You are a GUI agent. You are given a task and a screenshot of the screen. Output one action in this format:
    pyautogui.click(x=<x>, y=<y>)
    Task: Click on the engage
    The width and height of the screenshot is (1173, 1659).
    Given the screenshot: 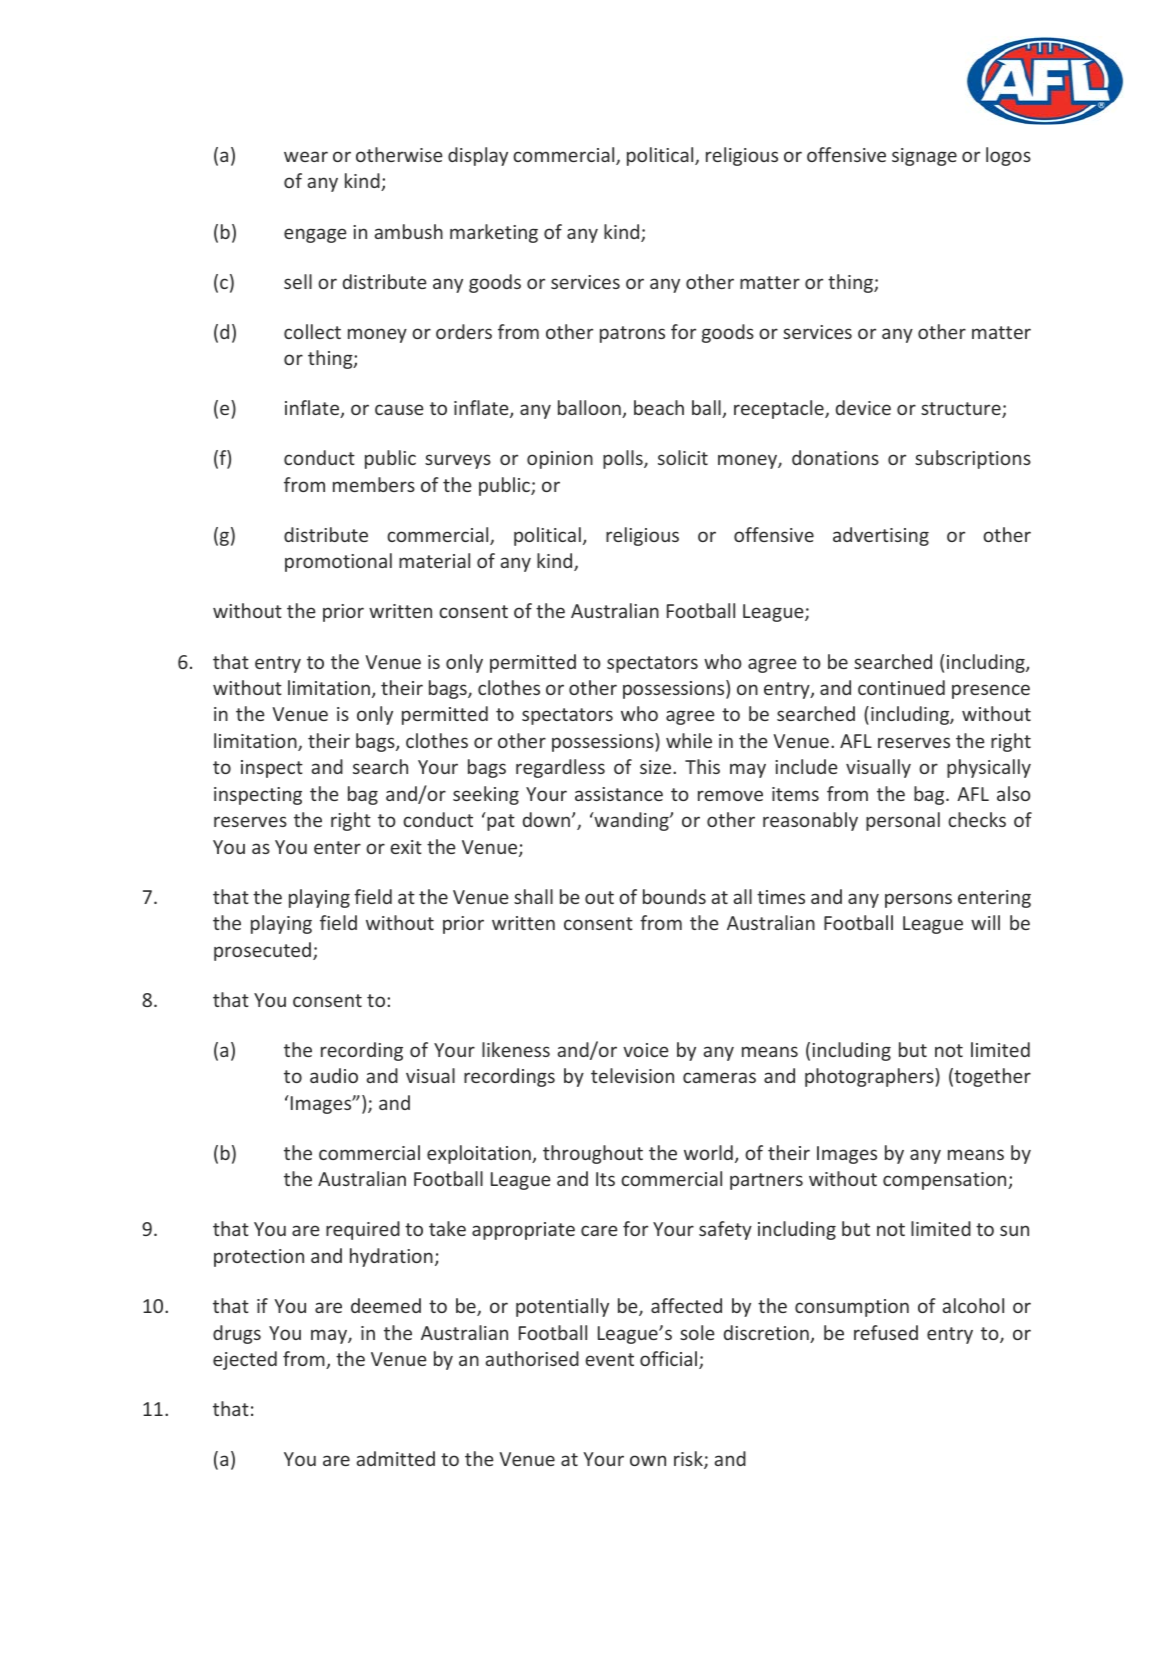 What is the action you would take?
    pyautogui.click(x=315, y=235)
